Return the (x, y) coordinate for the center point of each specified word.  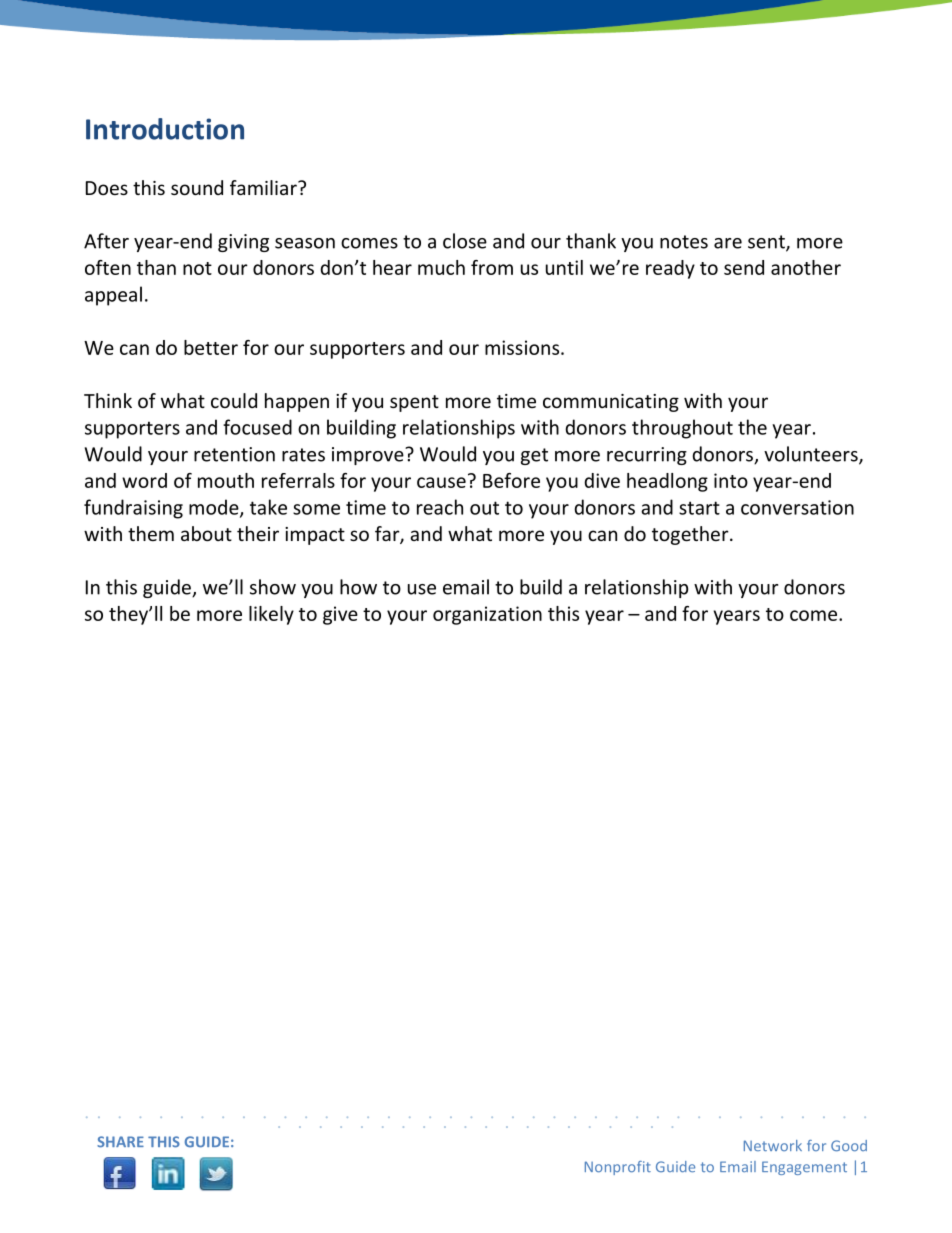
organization (487, 615)
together (691, 535)
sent (767, 243)
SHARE (120, 1142)
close (465, 241)
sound (197, 187)
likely (271, 615)
